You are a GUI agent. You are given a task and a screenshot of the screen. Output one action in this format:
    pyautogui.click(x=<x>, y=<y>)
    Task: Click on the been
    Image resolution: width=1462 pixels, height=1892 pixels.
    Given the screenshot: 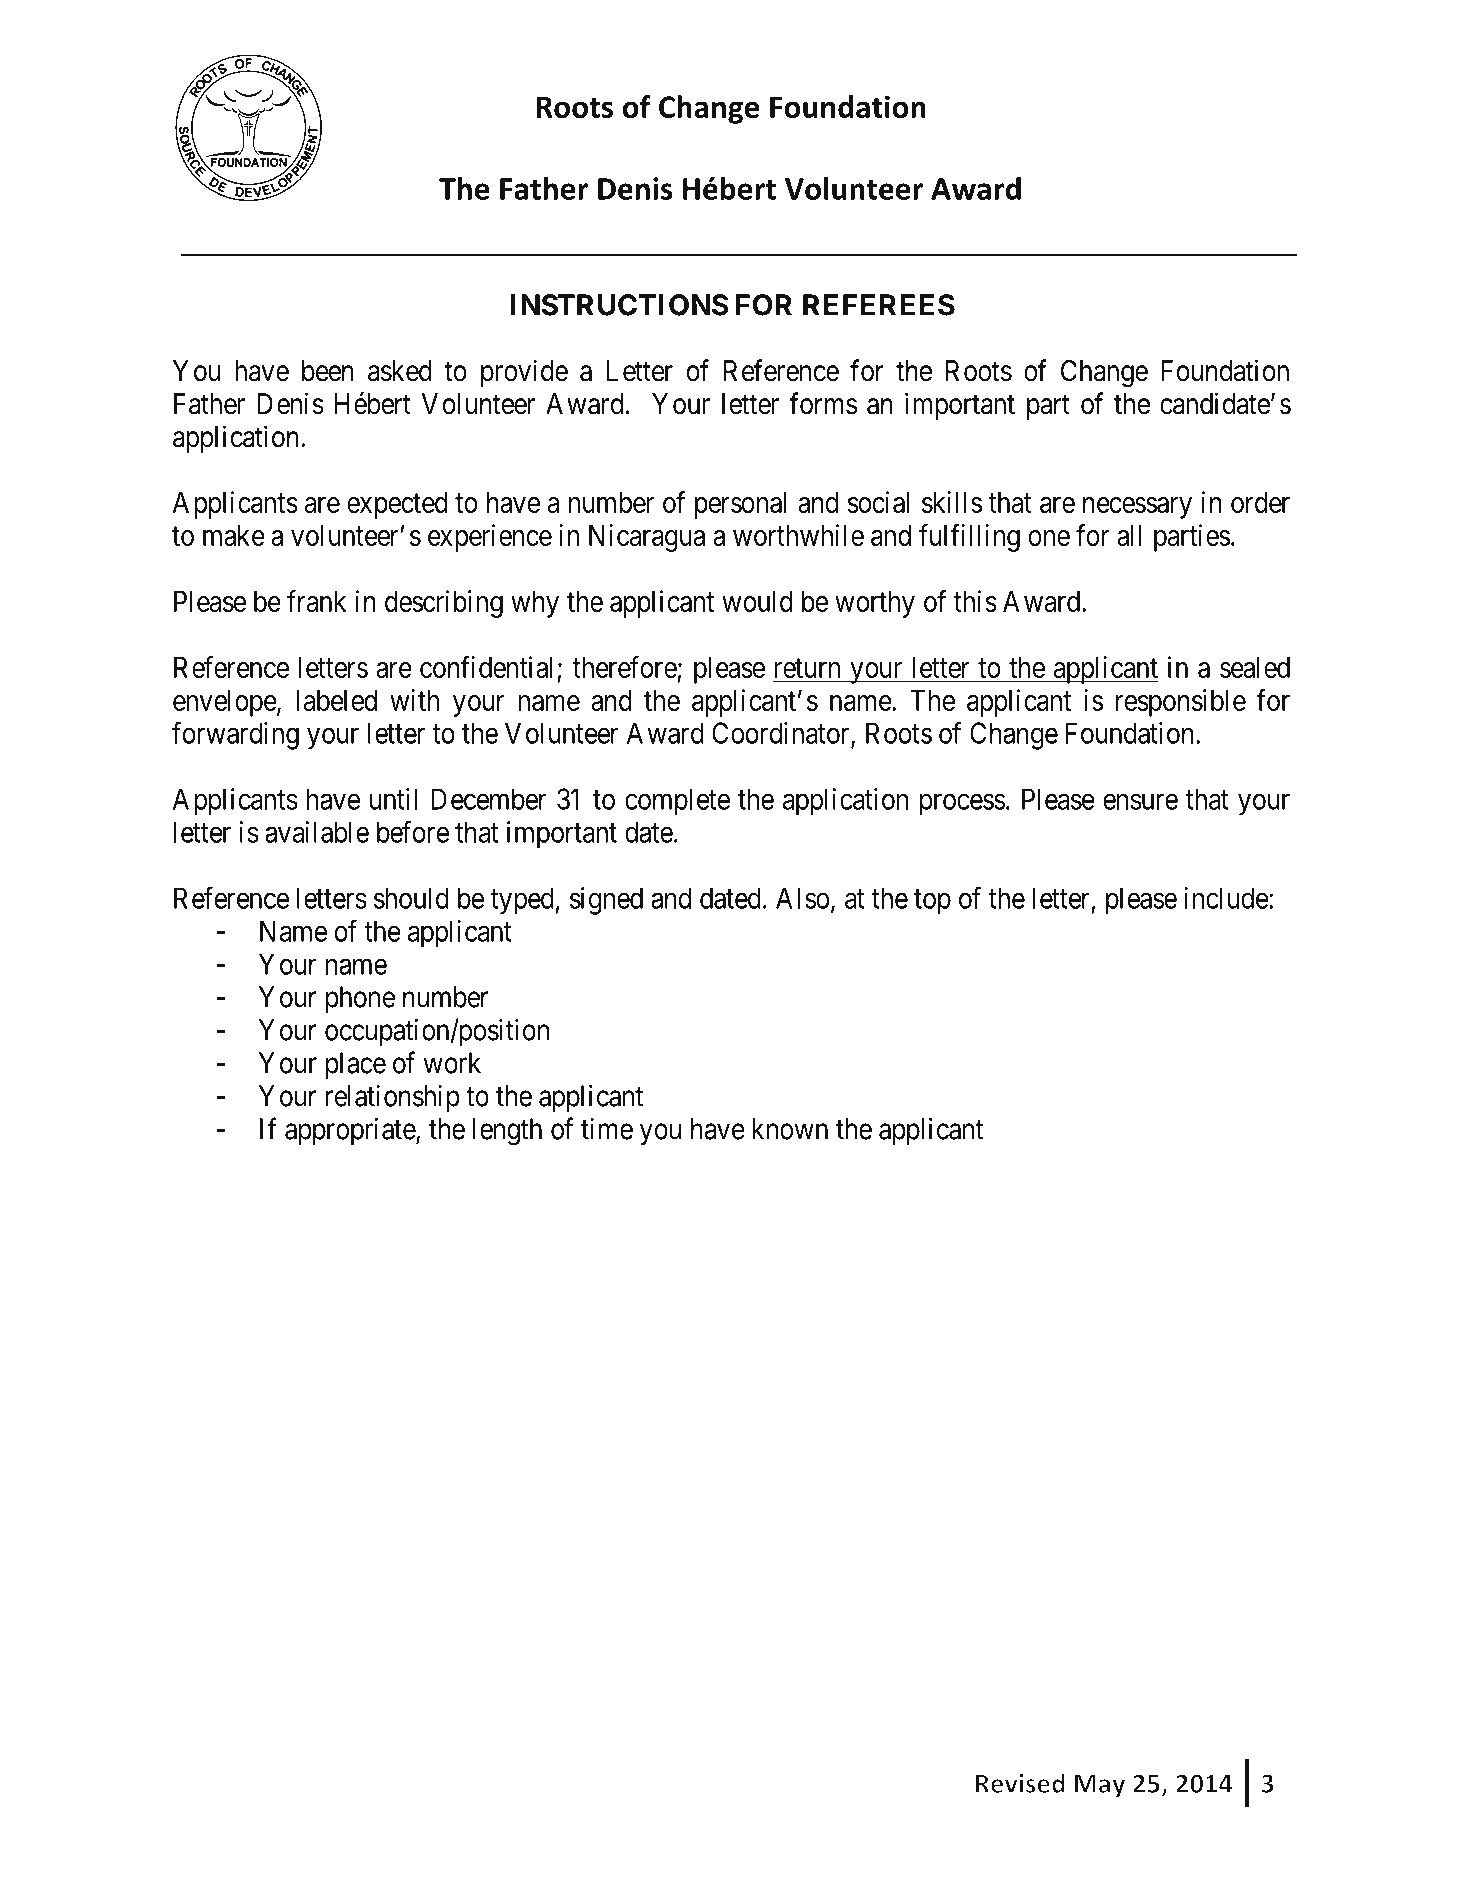 What is the action you would take?
    pyautogui.click(x=328, y=371)
